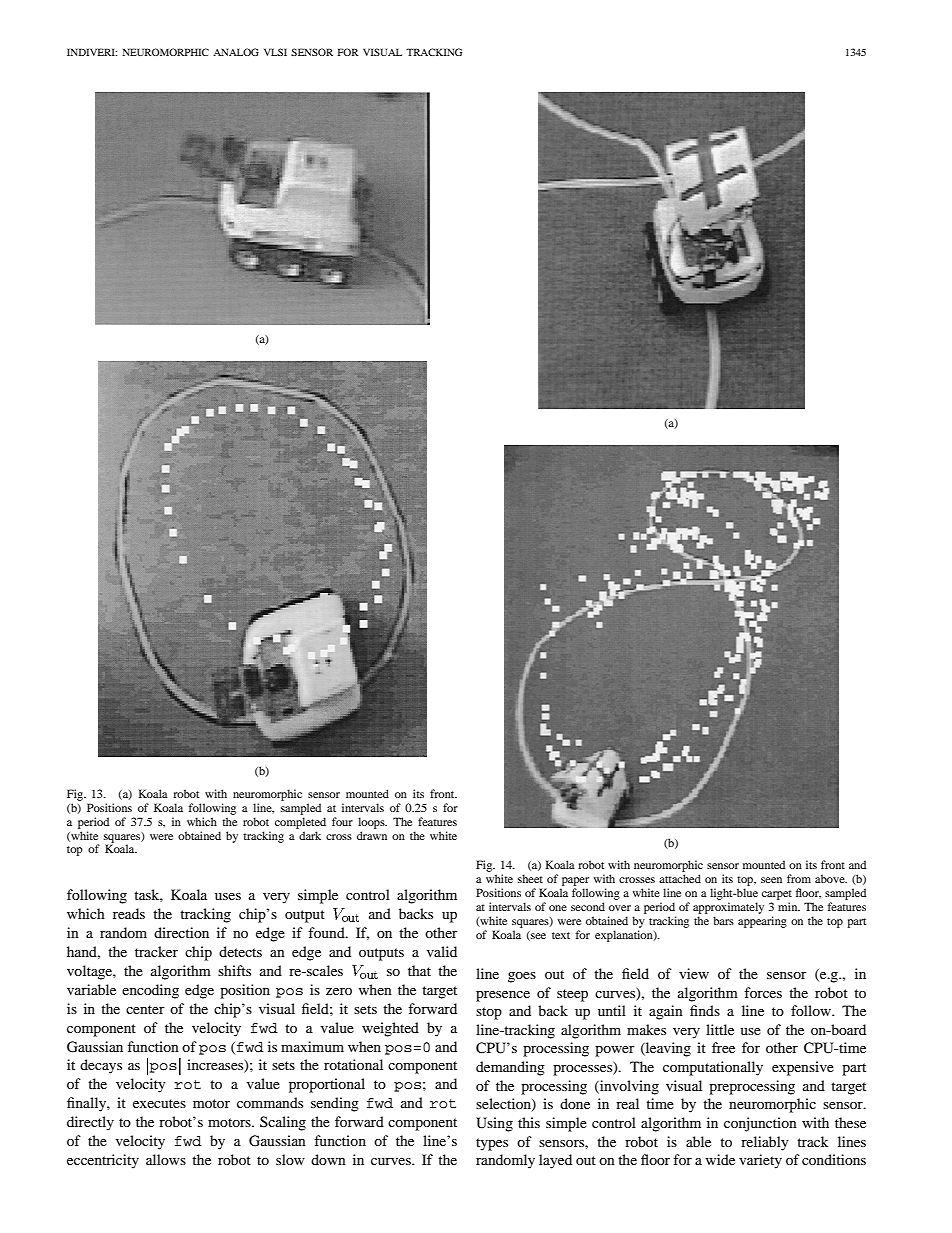 This page has height=1233, width=952. I want to click on four, so click(342, 821).
